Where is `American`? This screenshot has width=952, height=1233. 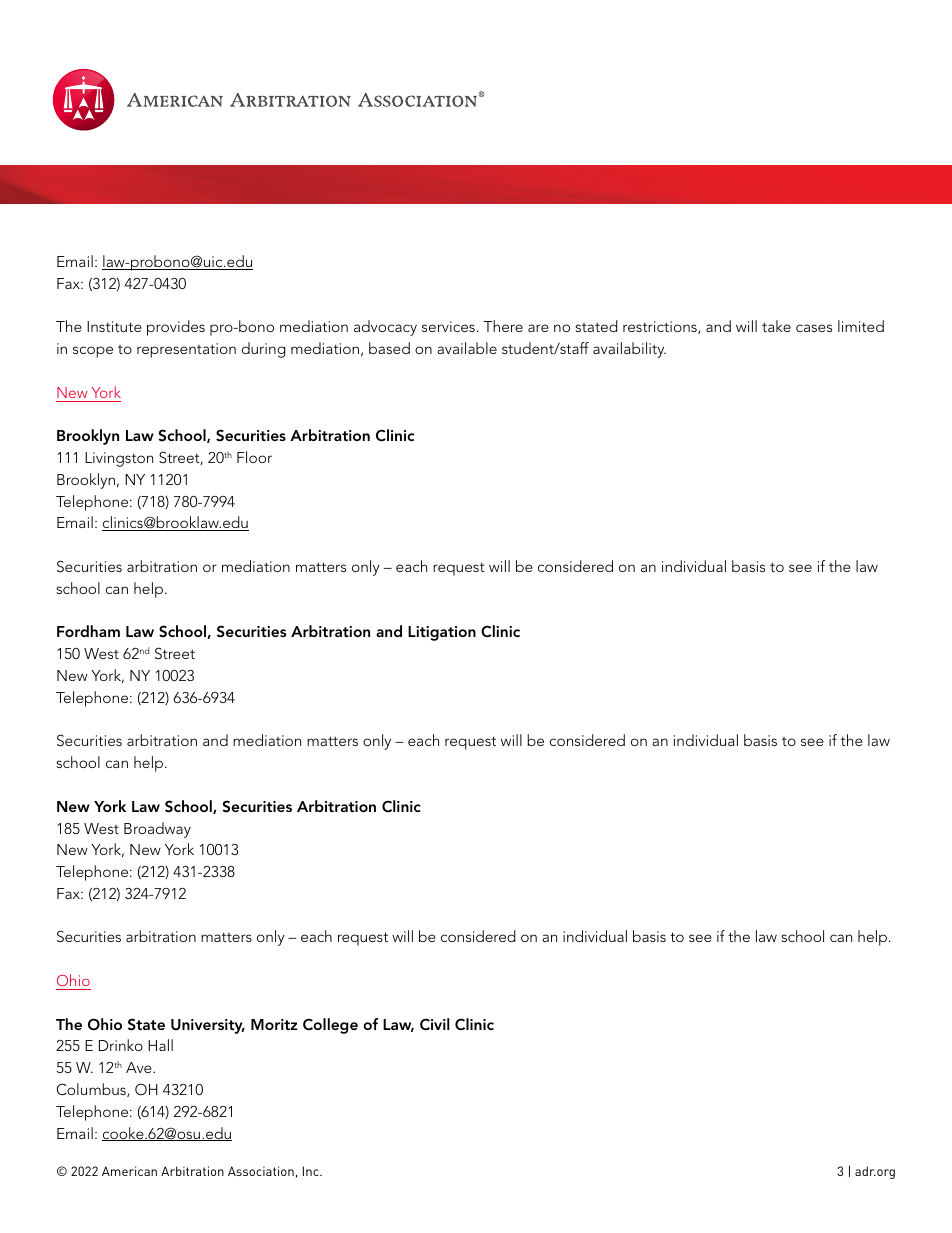 American is located at coordinates (129, 1171).
